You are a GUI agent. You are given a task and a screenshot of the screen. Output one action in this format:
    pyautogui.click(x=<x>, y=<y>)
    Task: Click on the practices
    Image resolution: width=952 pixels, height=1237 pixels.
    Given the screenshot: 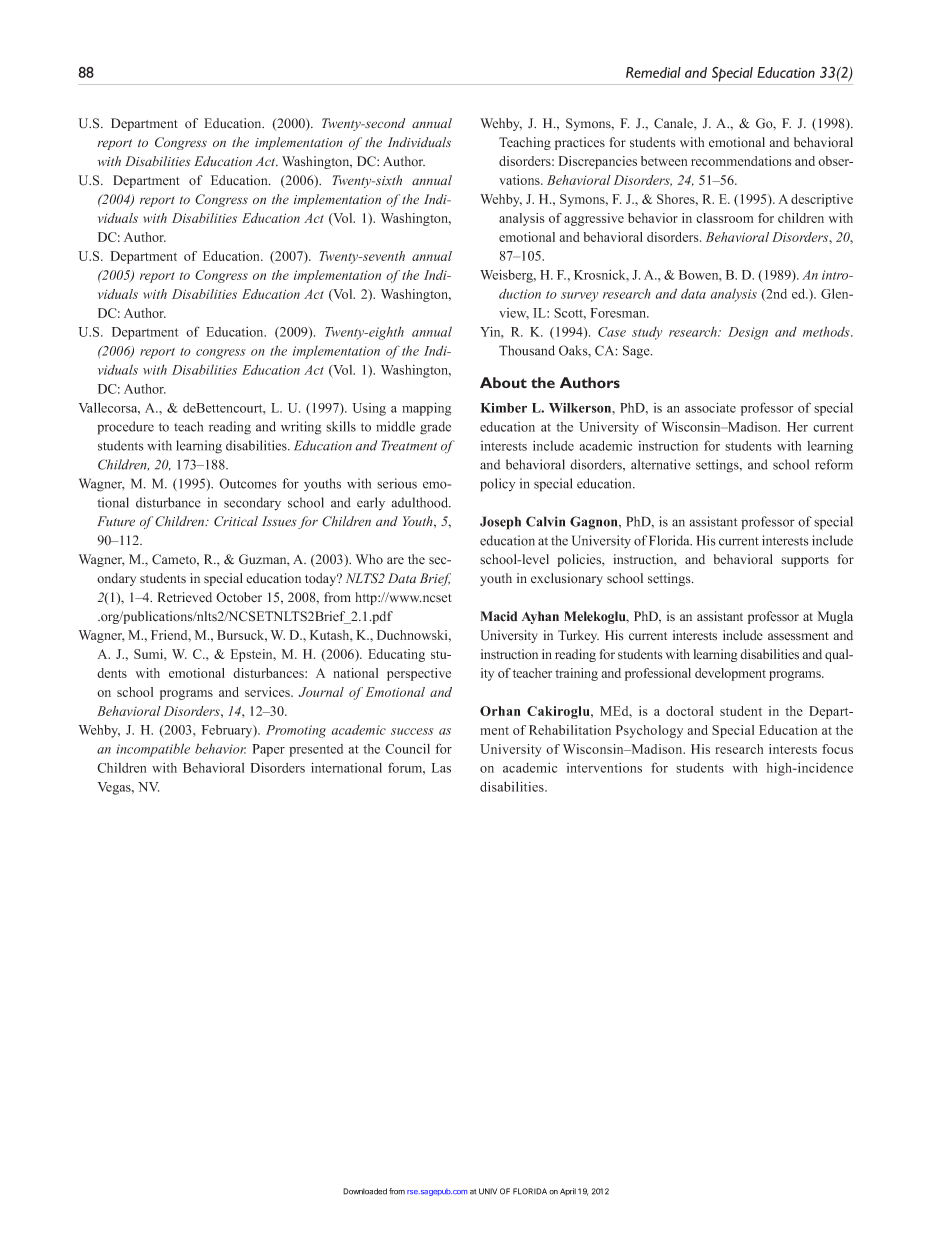 What is the action you would take?
    pyautogui.click(x=580, y=143)
